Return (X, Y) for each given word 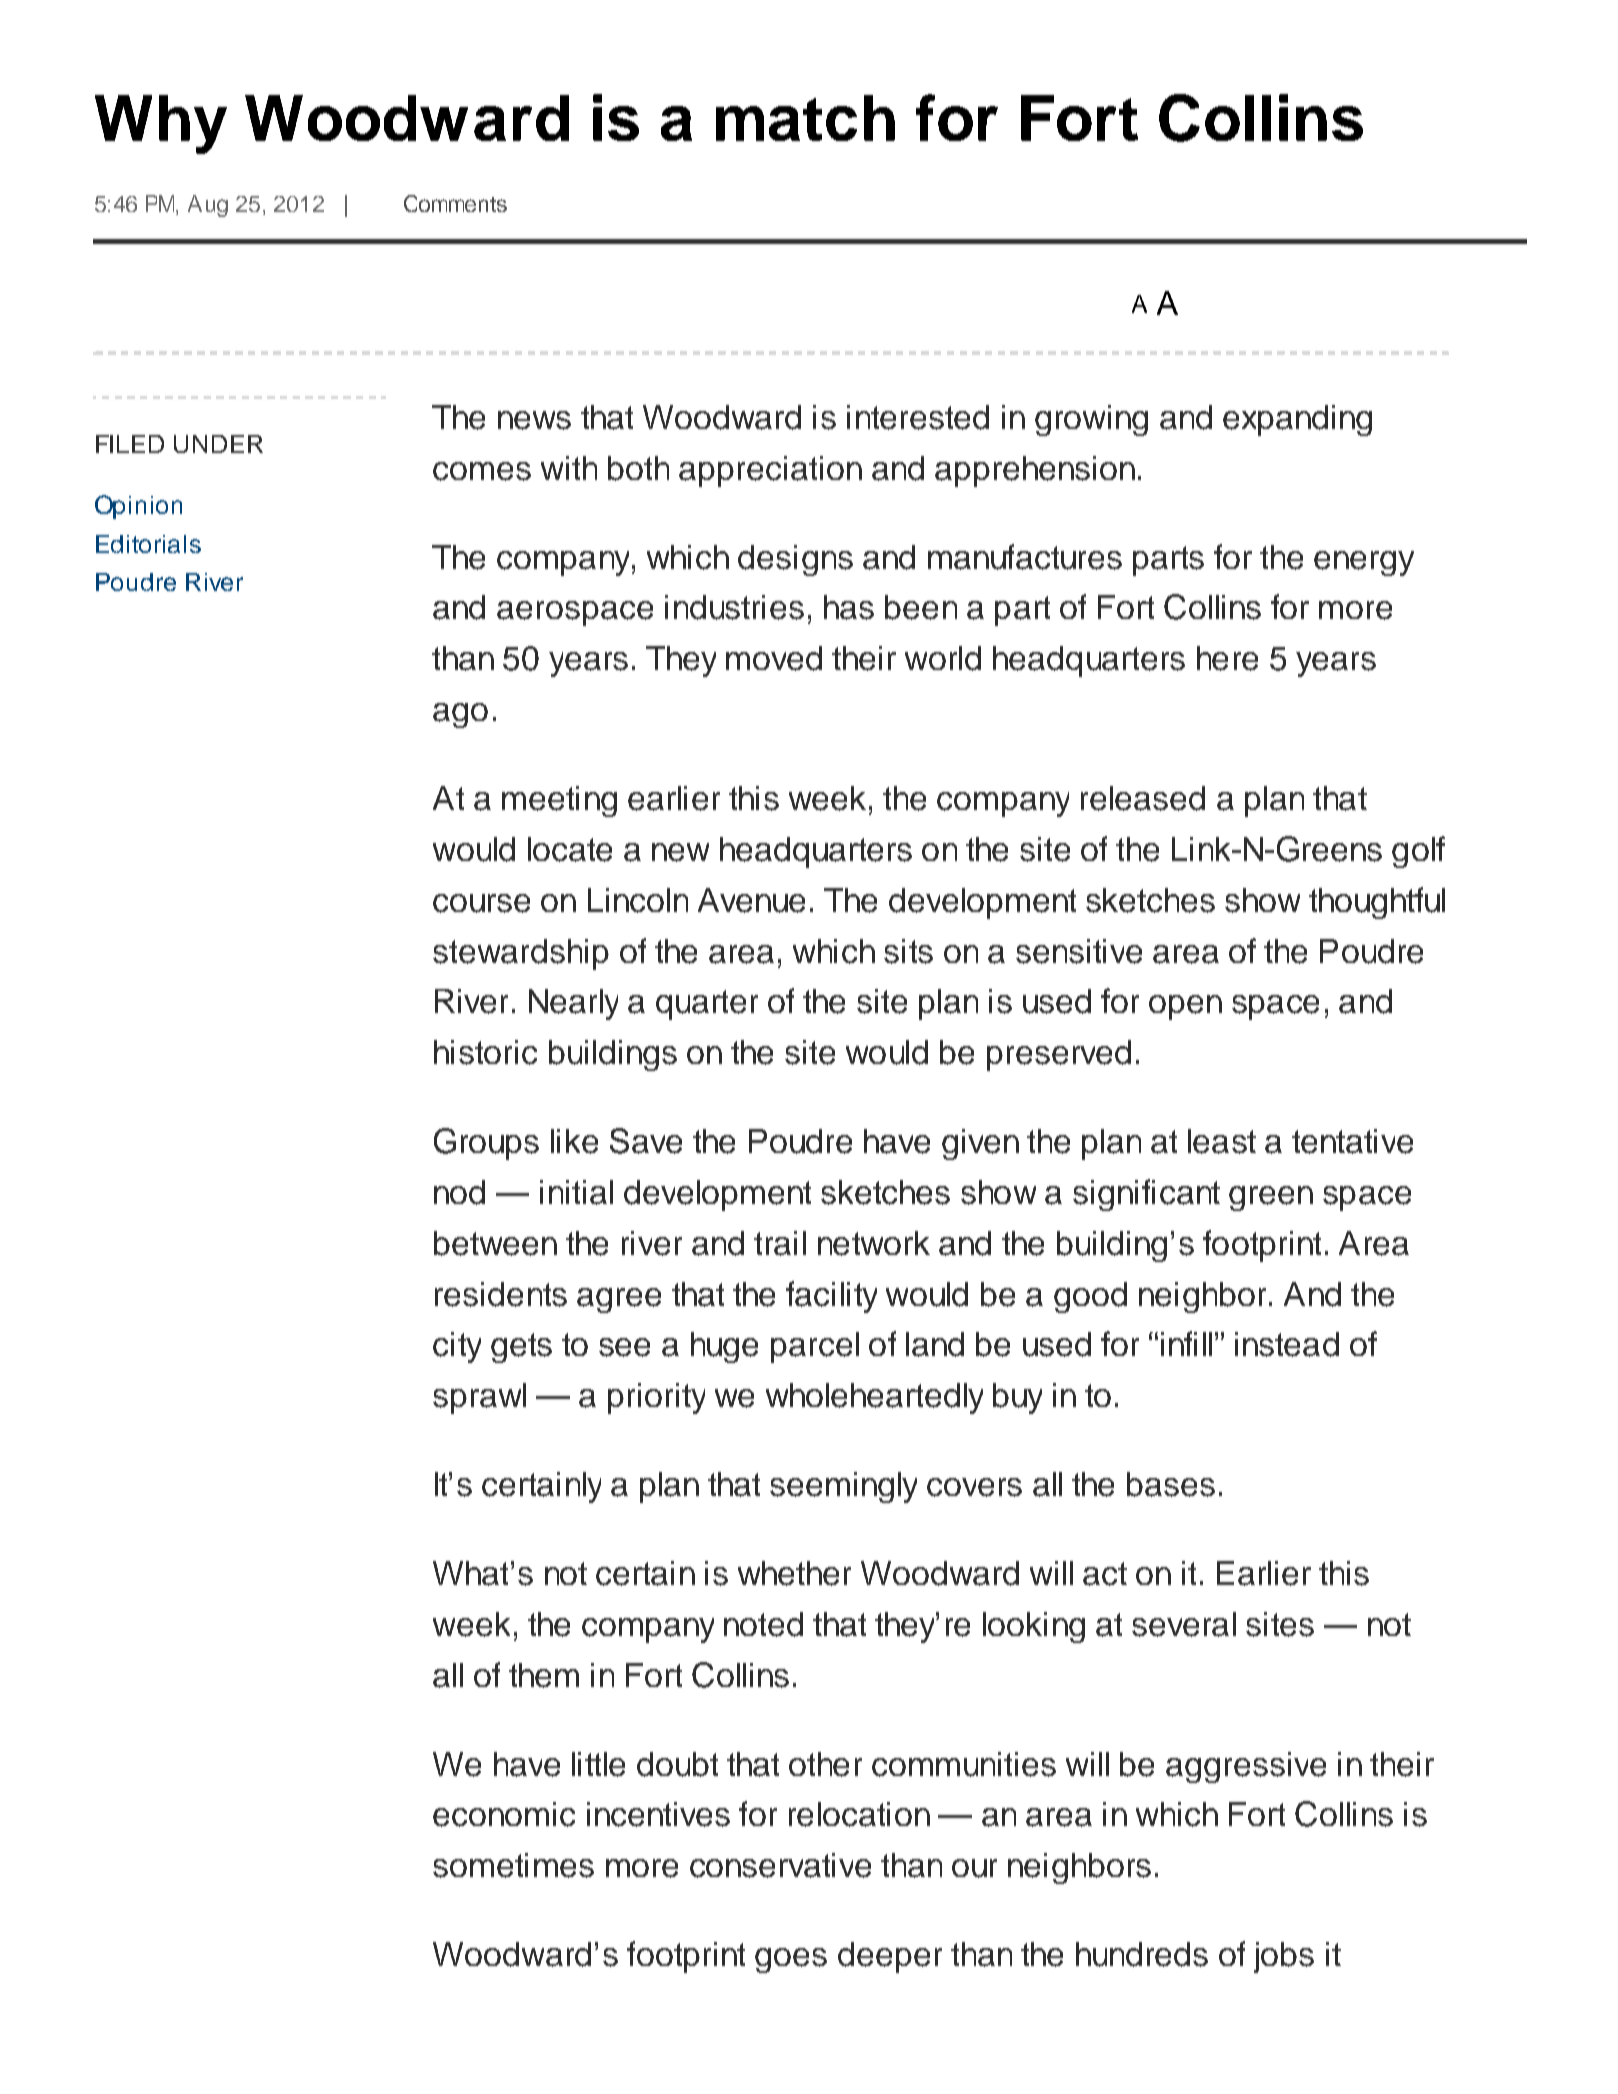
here (1227, 658)
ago (460, 715)
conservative (780, 1865)
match (805, 118)
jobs (1284, 1957)
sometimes (513, 1865)
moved (774, 658)
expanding (1297, 420)
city (457, 1347)
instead (1287, 1344)
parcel (815, 1347)
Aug (208, 206)
